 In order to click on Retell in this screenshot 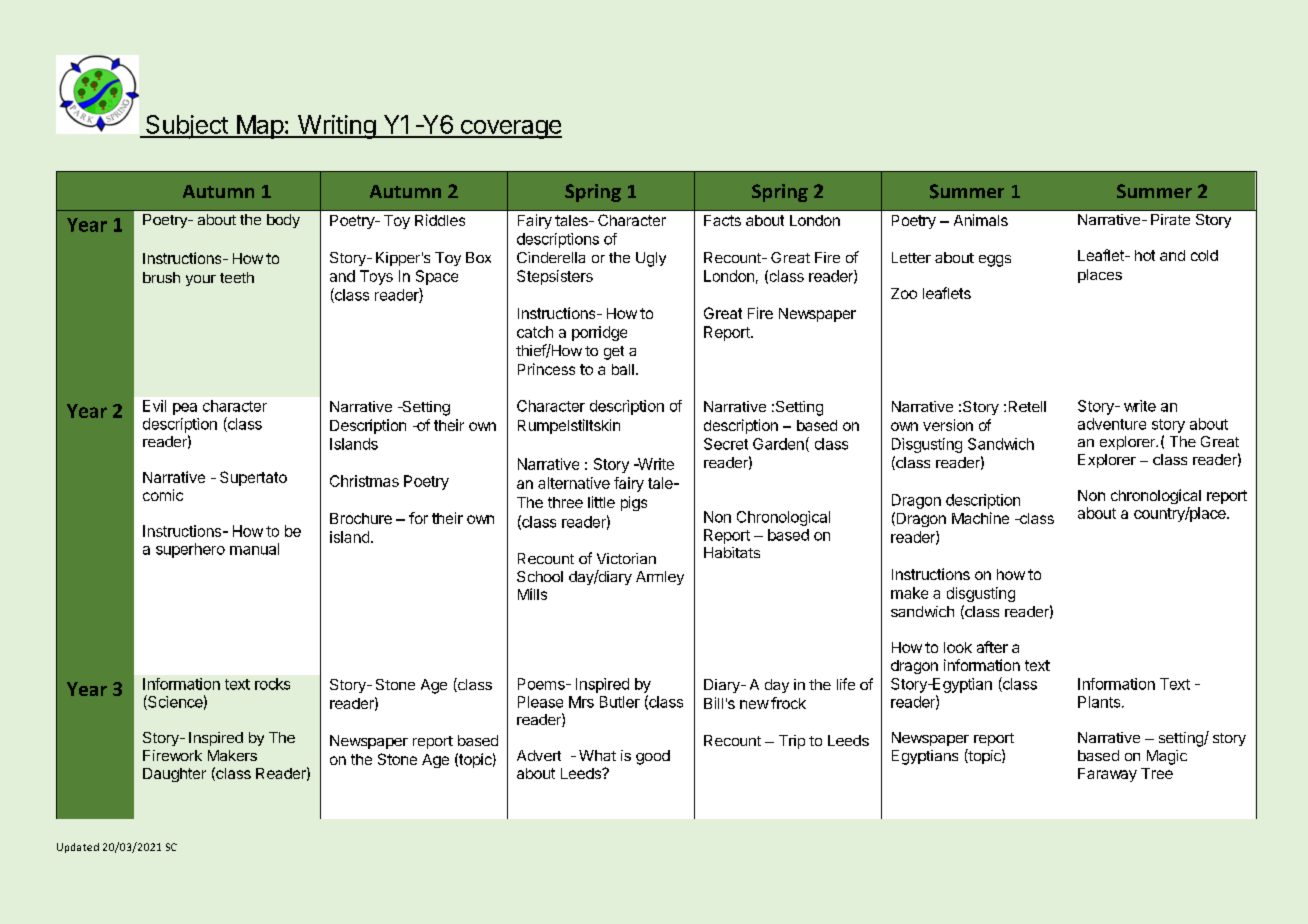, I will do `click(1027, 406)`.
